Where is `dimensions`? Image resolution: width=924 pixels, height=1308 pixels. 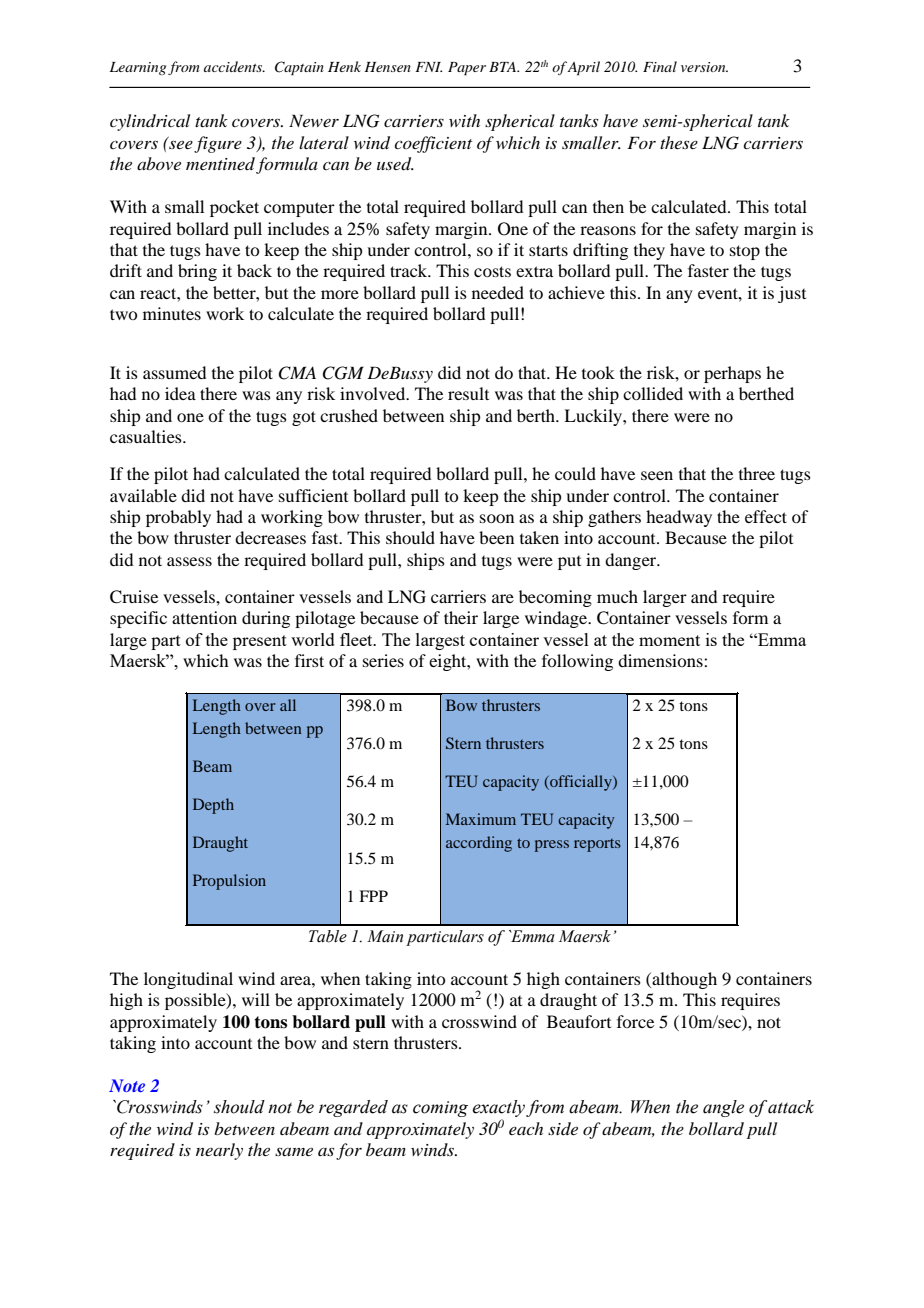 dimensions is located at coordinates (661, 660).
